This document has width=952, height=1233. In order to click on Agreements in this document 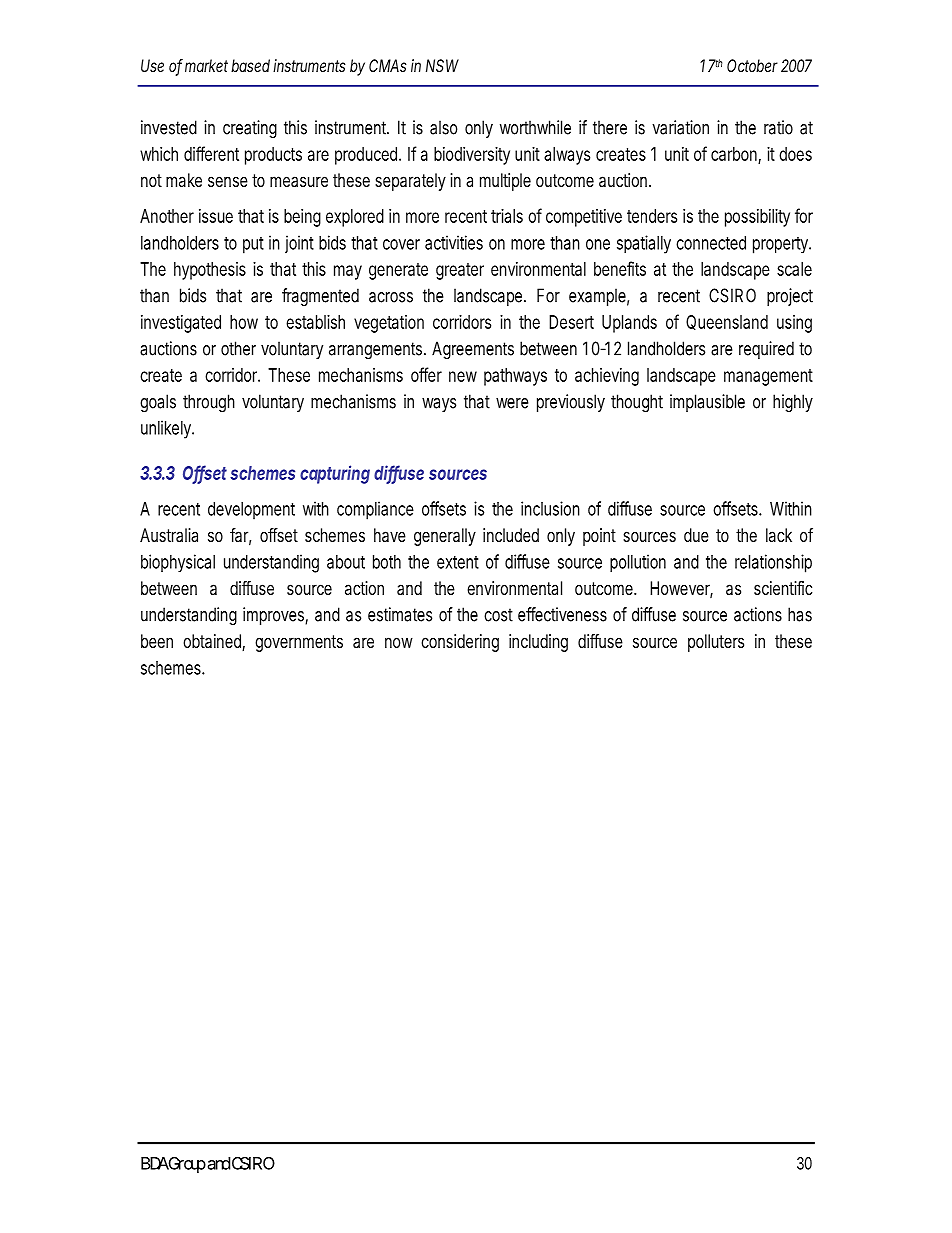, I will do `click(473, 350)`.
